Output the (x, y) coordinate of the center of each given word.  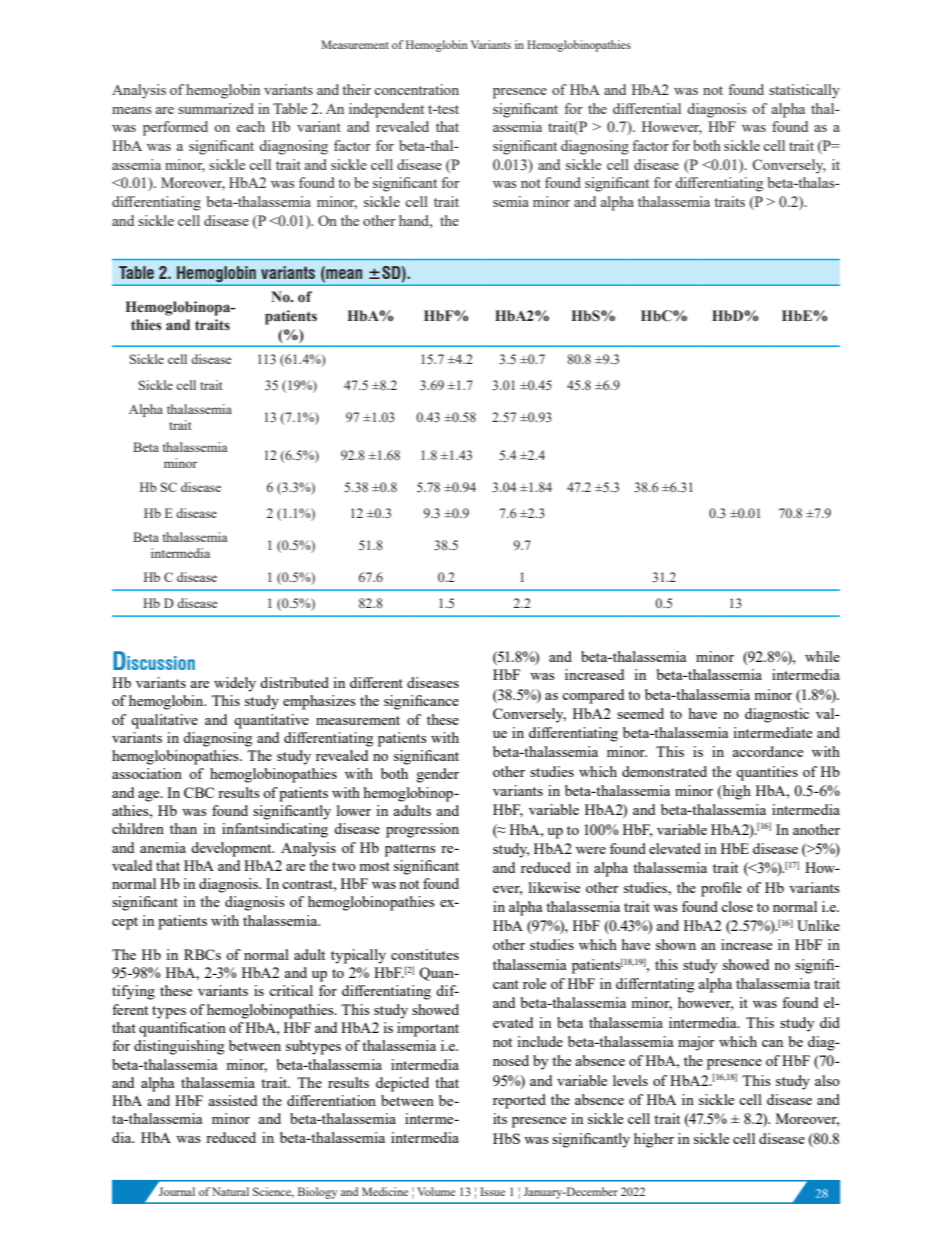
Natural (230, 1191)
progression (422, 830)
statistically (804, 91)
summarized (216, 108)
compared (593, 696)
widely (235, 684)
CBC (199, 792)
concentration (416, 89)
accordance (767, 751)
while (822, 656)
